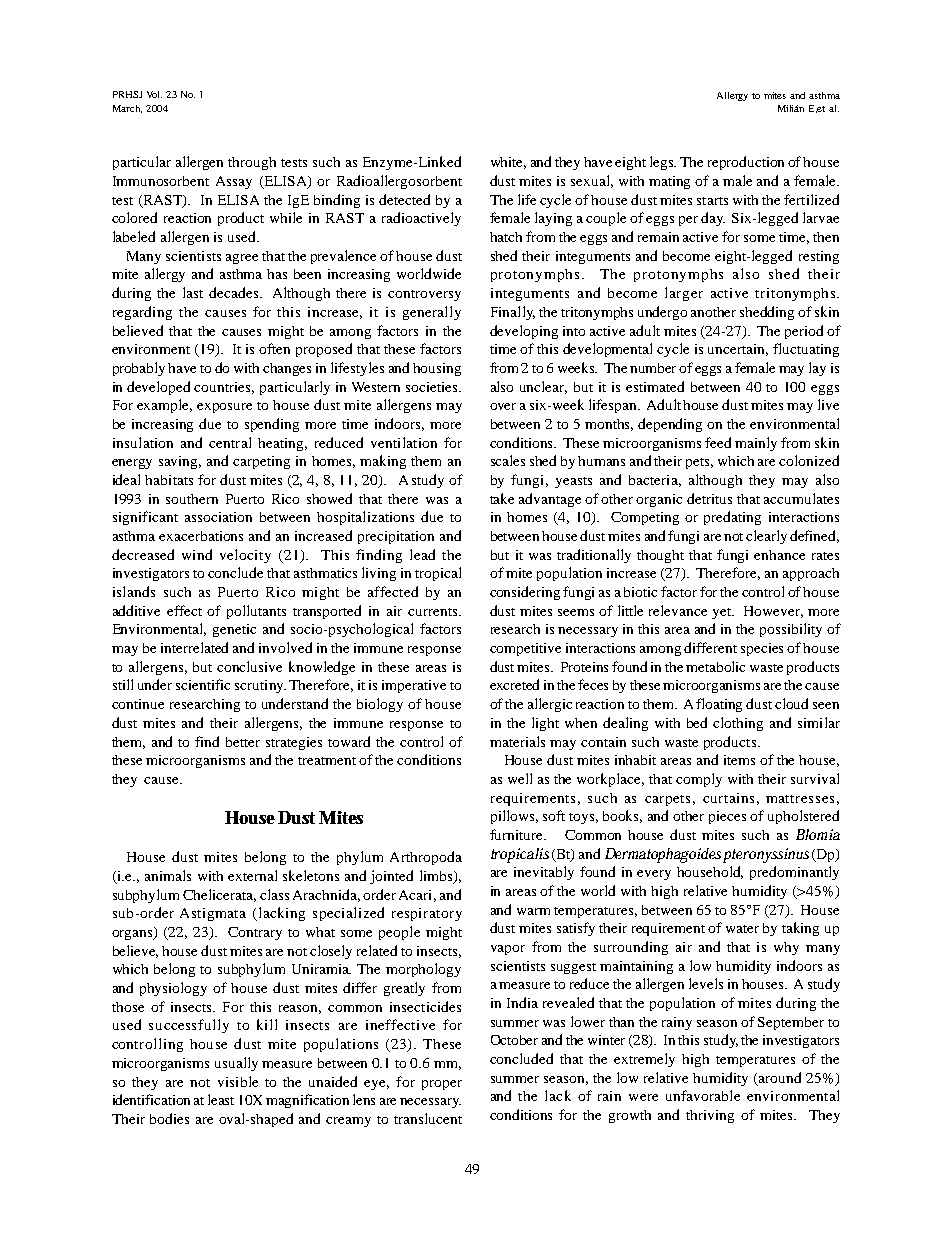 This document has height=1233, width=952. I want to click on legs, so click(663, 163).
